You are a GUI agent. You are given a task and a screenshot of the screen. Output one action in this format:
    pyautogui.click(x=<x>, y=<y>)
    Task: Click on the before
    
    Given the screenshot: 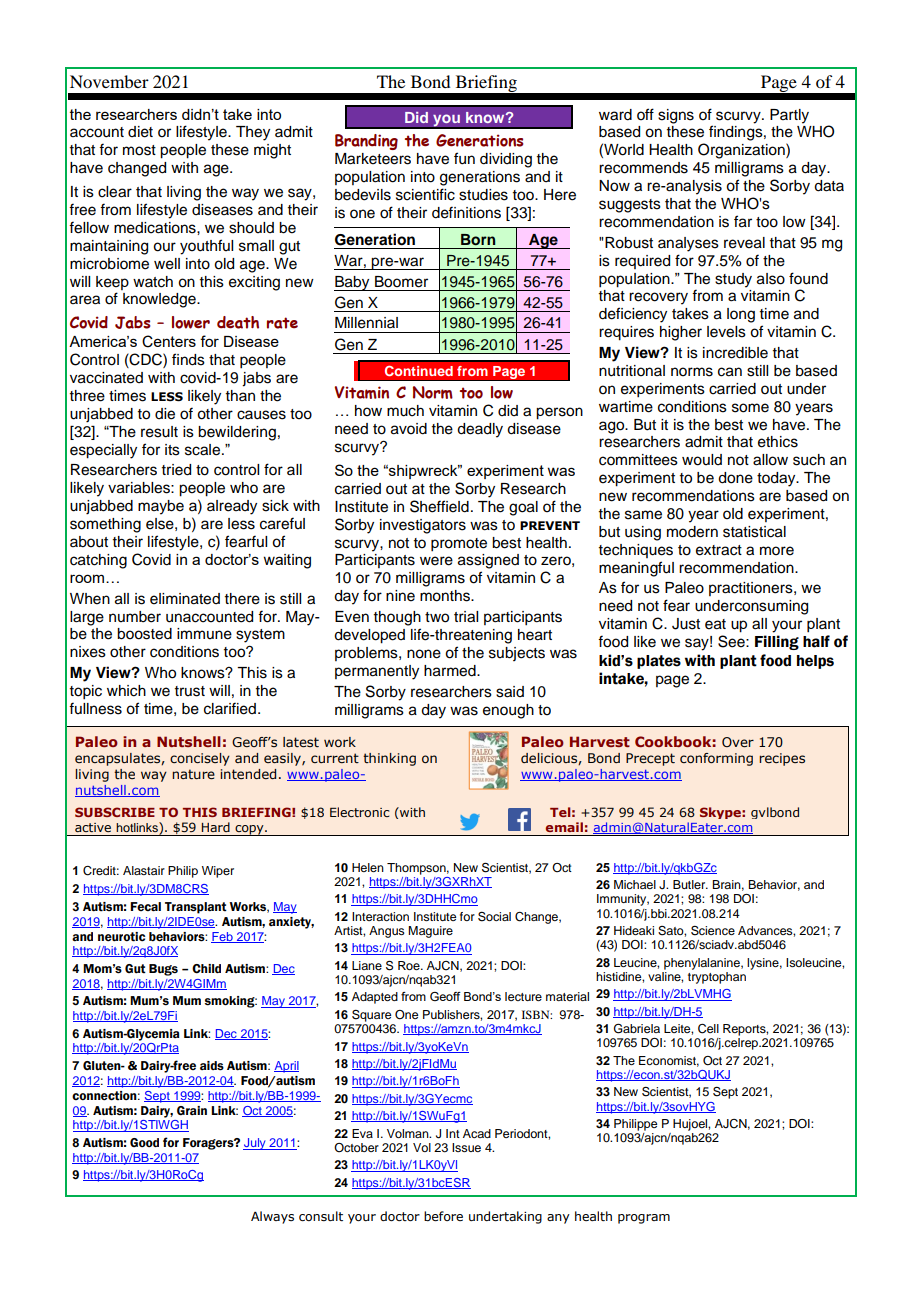 What is the action you would take?
    pyautogui.click(x=443, y=1216)
